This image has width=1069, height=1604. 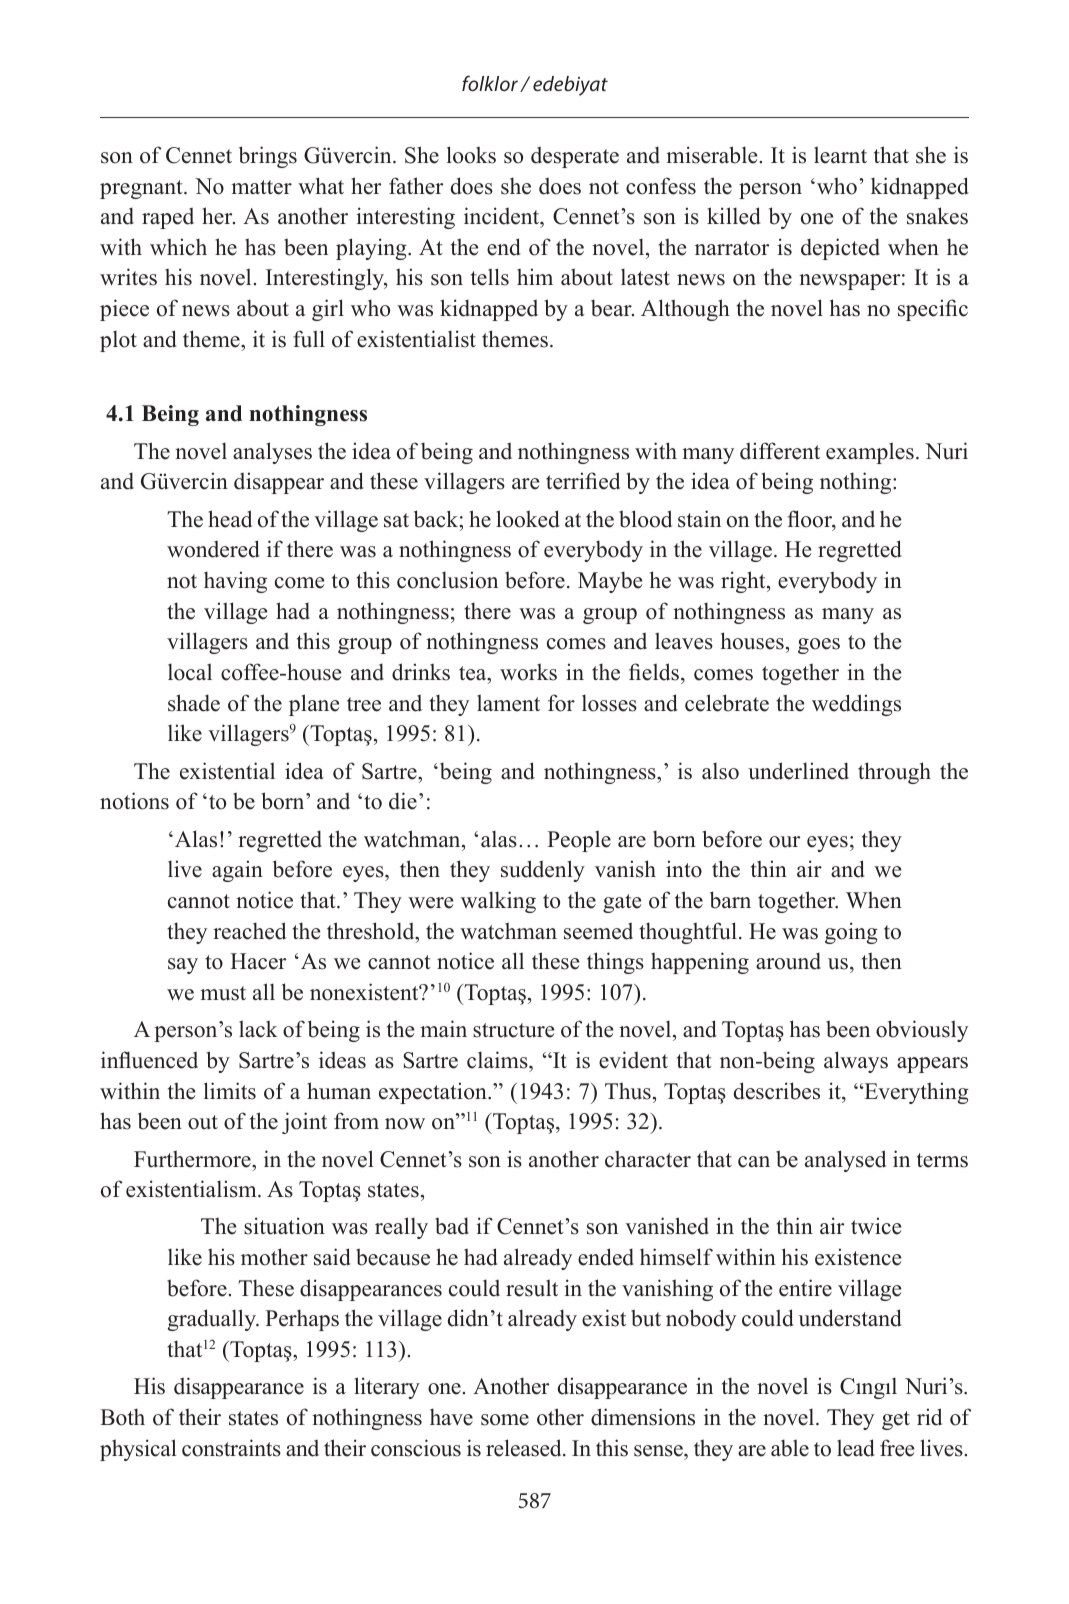 I want to click on limits, so click(x=230, y=1091).
